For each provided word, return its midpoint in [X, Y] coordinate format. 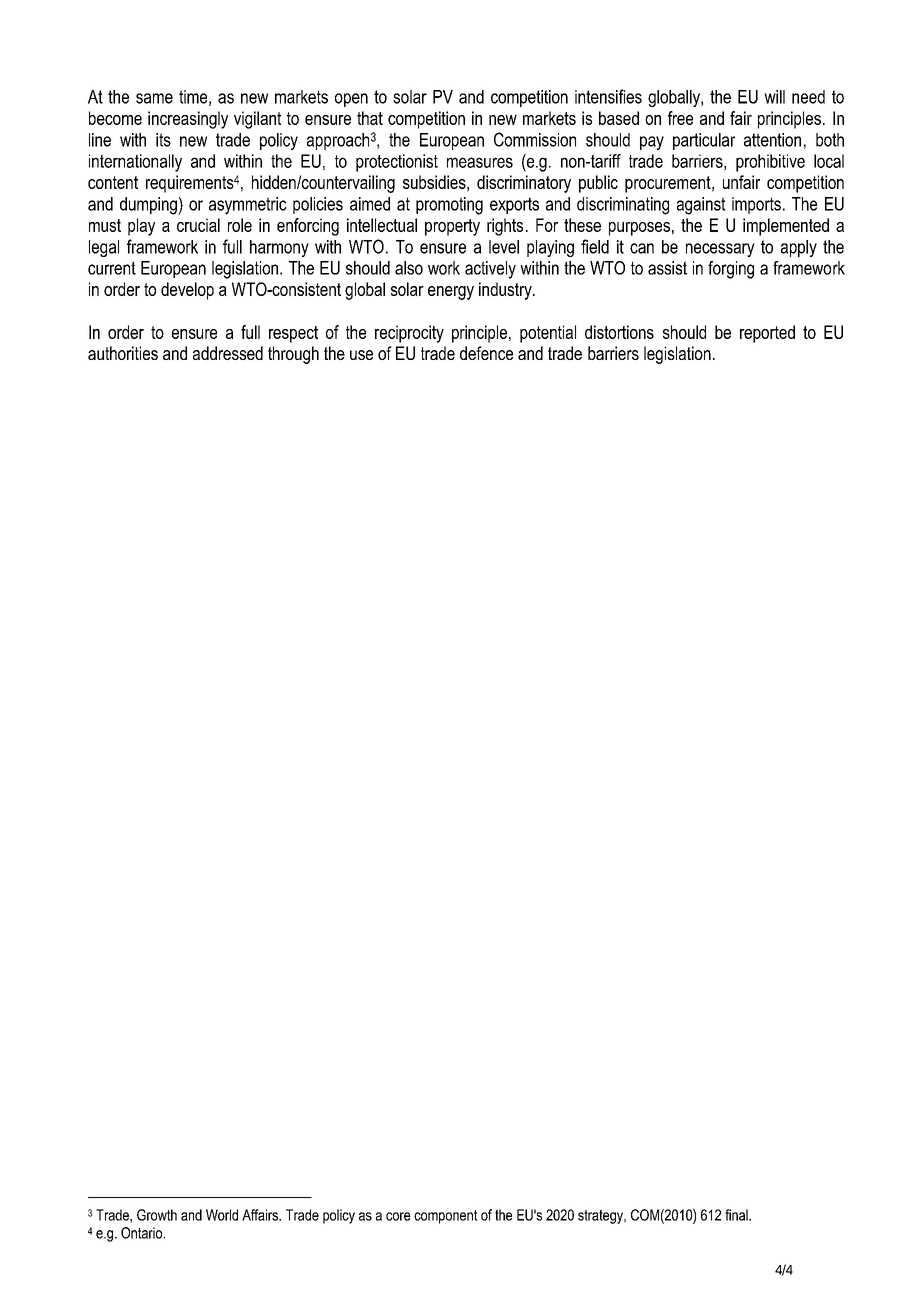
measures [480, 162]
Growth [157, 1215]
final [737, 1215]
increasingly [188, 120]
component [446, 1217]
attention [772, 140]
